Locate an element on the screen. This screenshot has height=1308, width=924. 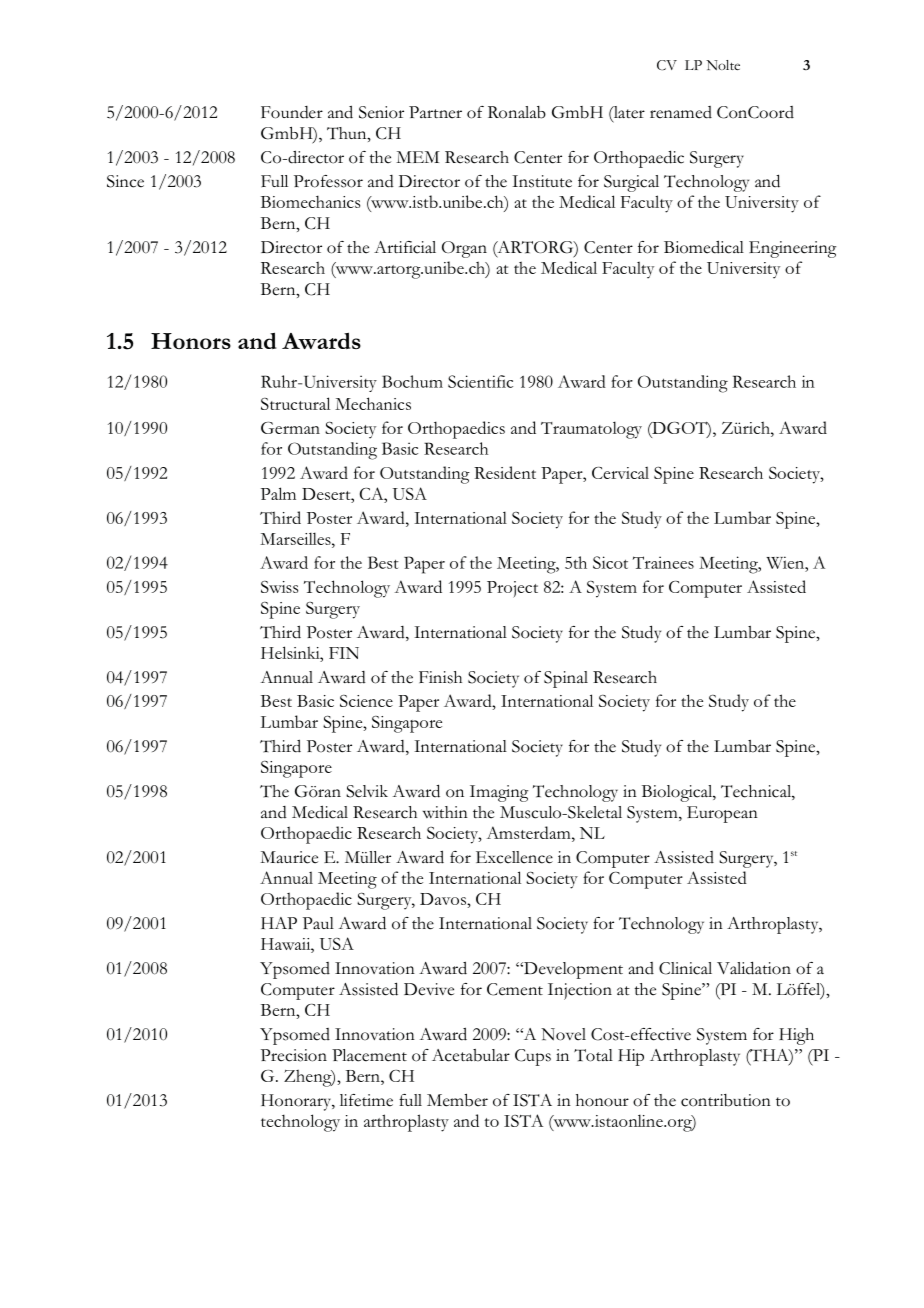
German is located at coordinates (290, 428).
